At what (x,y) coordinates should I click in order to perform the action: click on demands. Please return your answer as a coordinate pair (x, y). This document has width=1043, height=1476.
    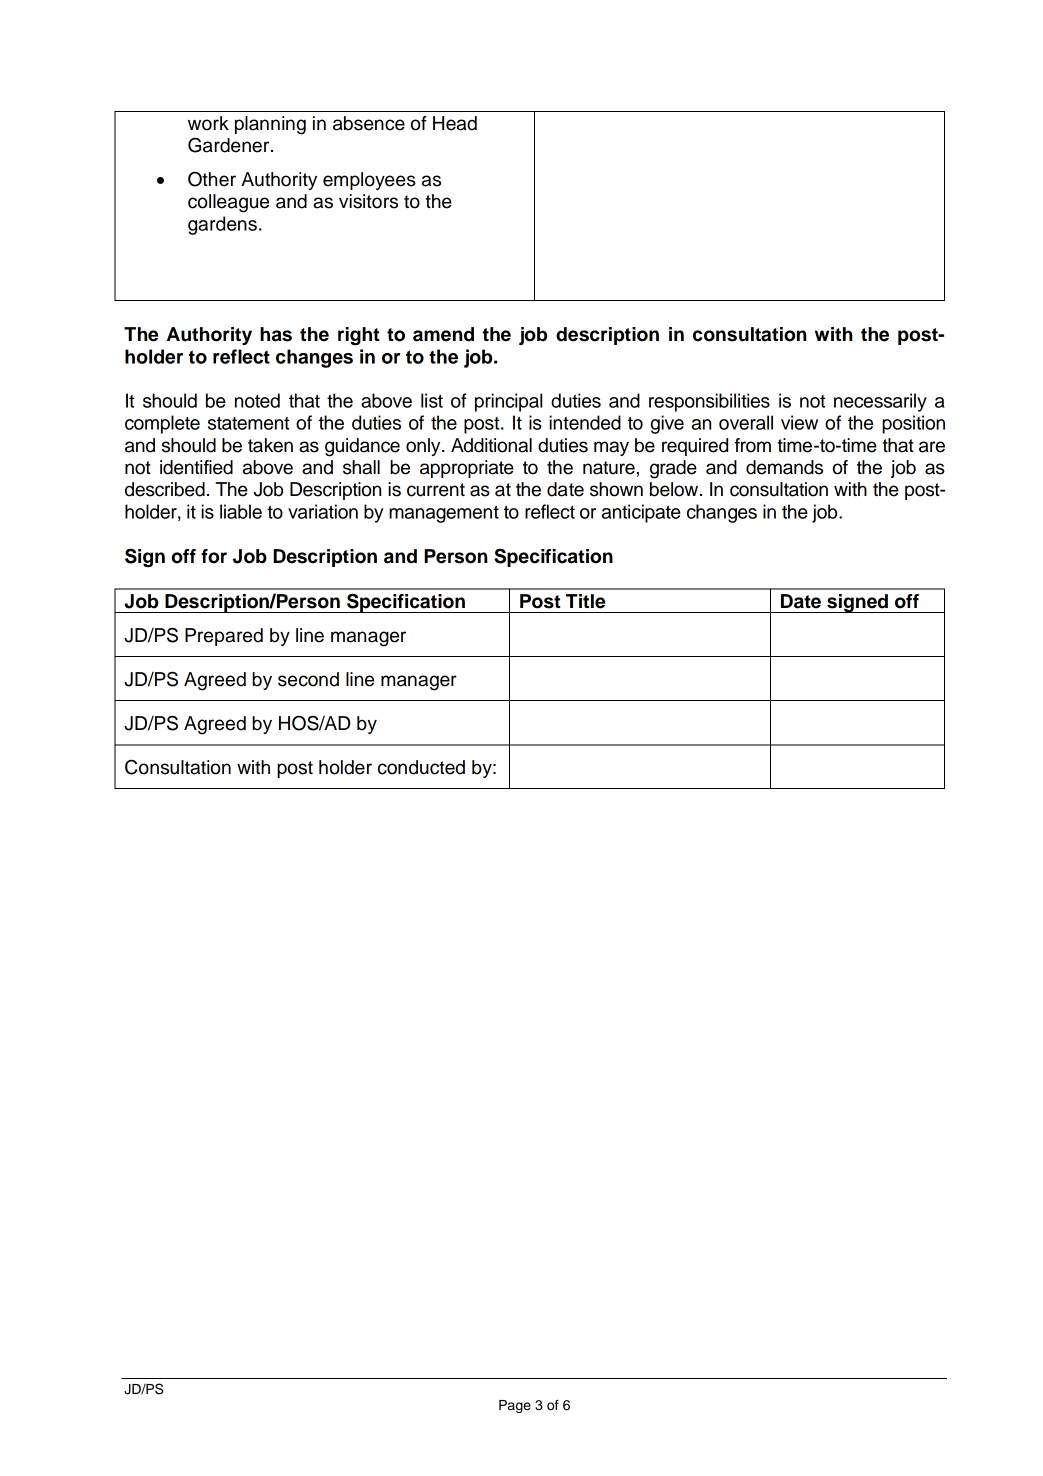
    Looking at the image, I should click on (784, 467).
